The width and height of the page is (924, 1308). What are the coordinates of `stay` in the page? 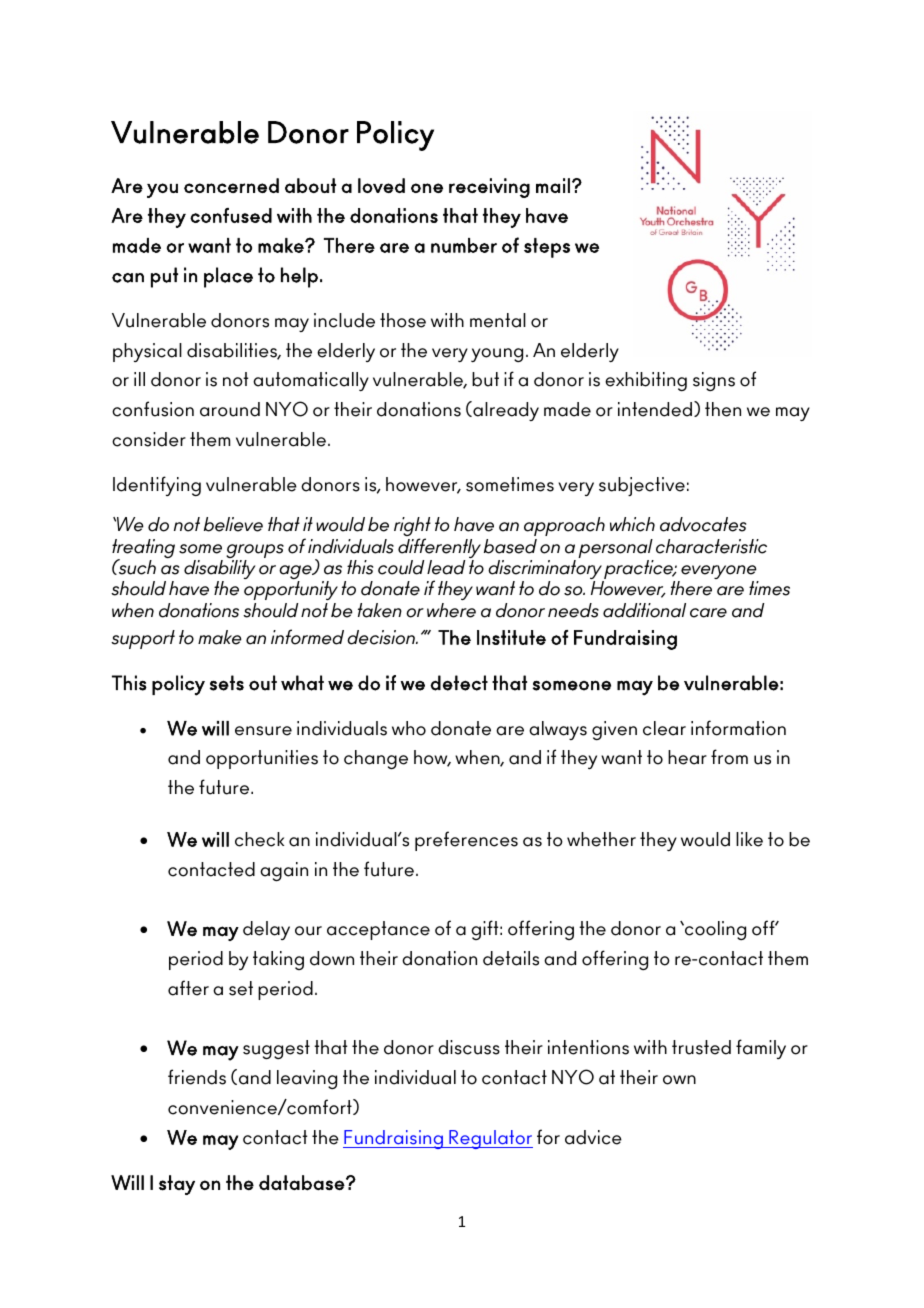 It's located at (177, 1185).
